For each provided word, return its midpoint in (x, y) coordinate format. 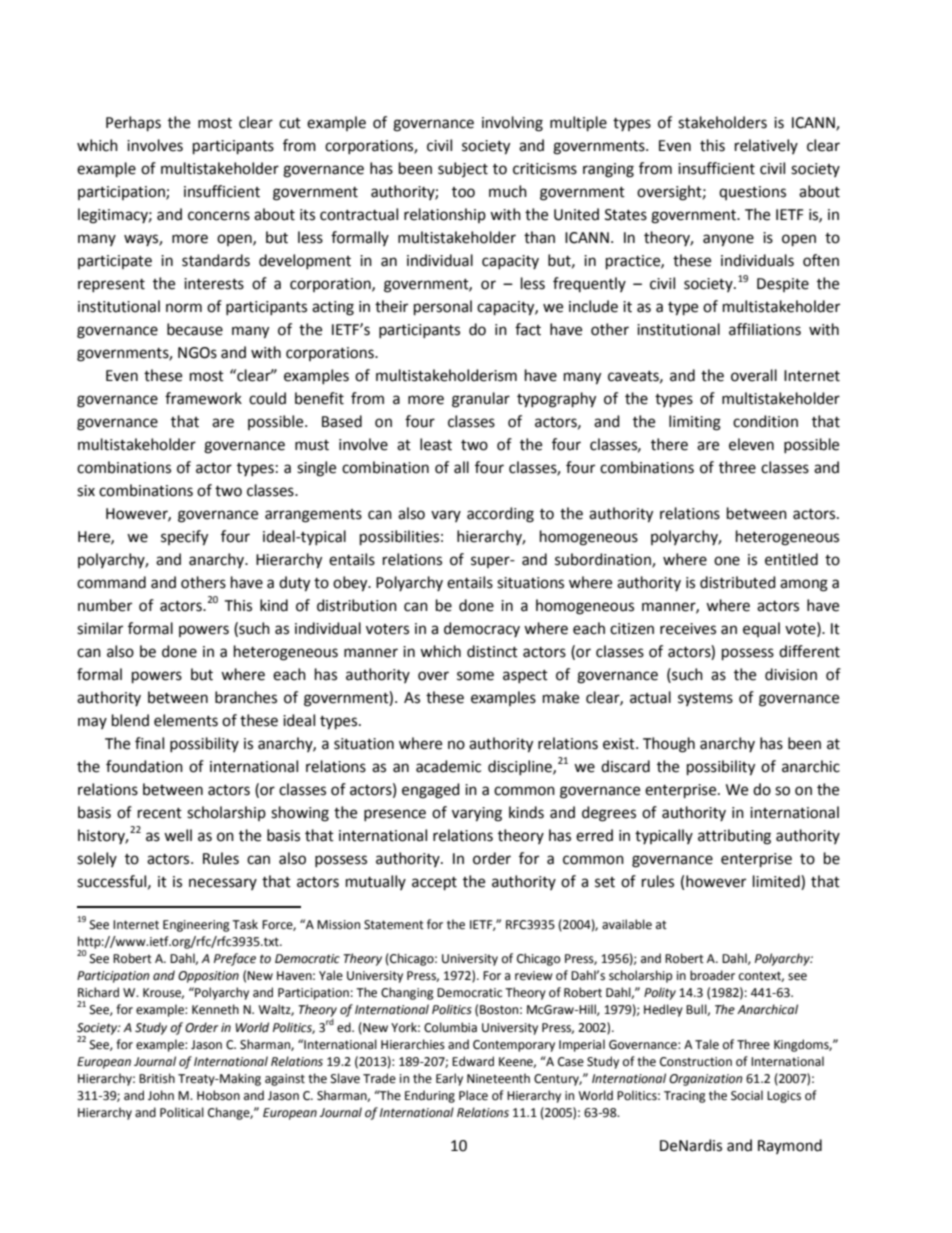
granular (481, 400)
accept (434, 884)
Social (747, 1095)
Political (182, 1112)
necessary (223, 884)
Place (473, 1095)
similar (100, 628)
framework (203, 398)
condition (765, 421)
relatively (766, 146)
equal (761, 629)
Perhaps (133, 124)
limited (777, 882)
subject (463, 169)
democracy (482, 629)
